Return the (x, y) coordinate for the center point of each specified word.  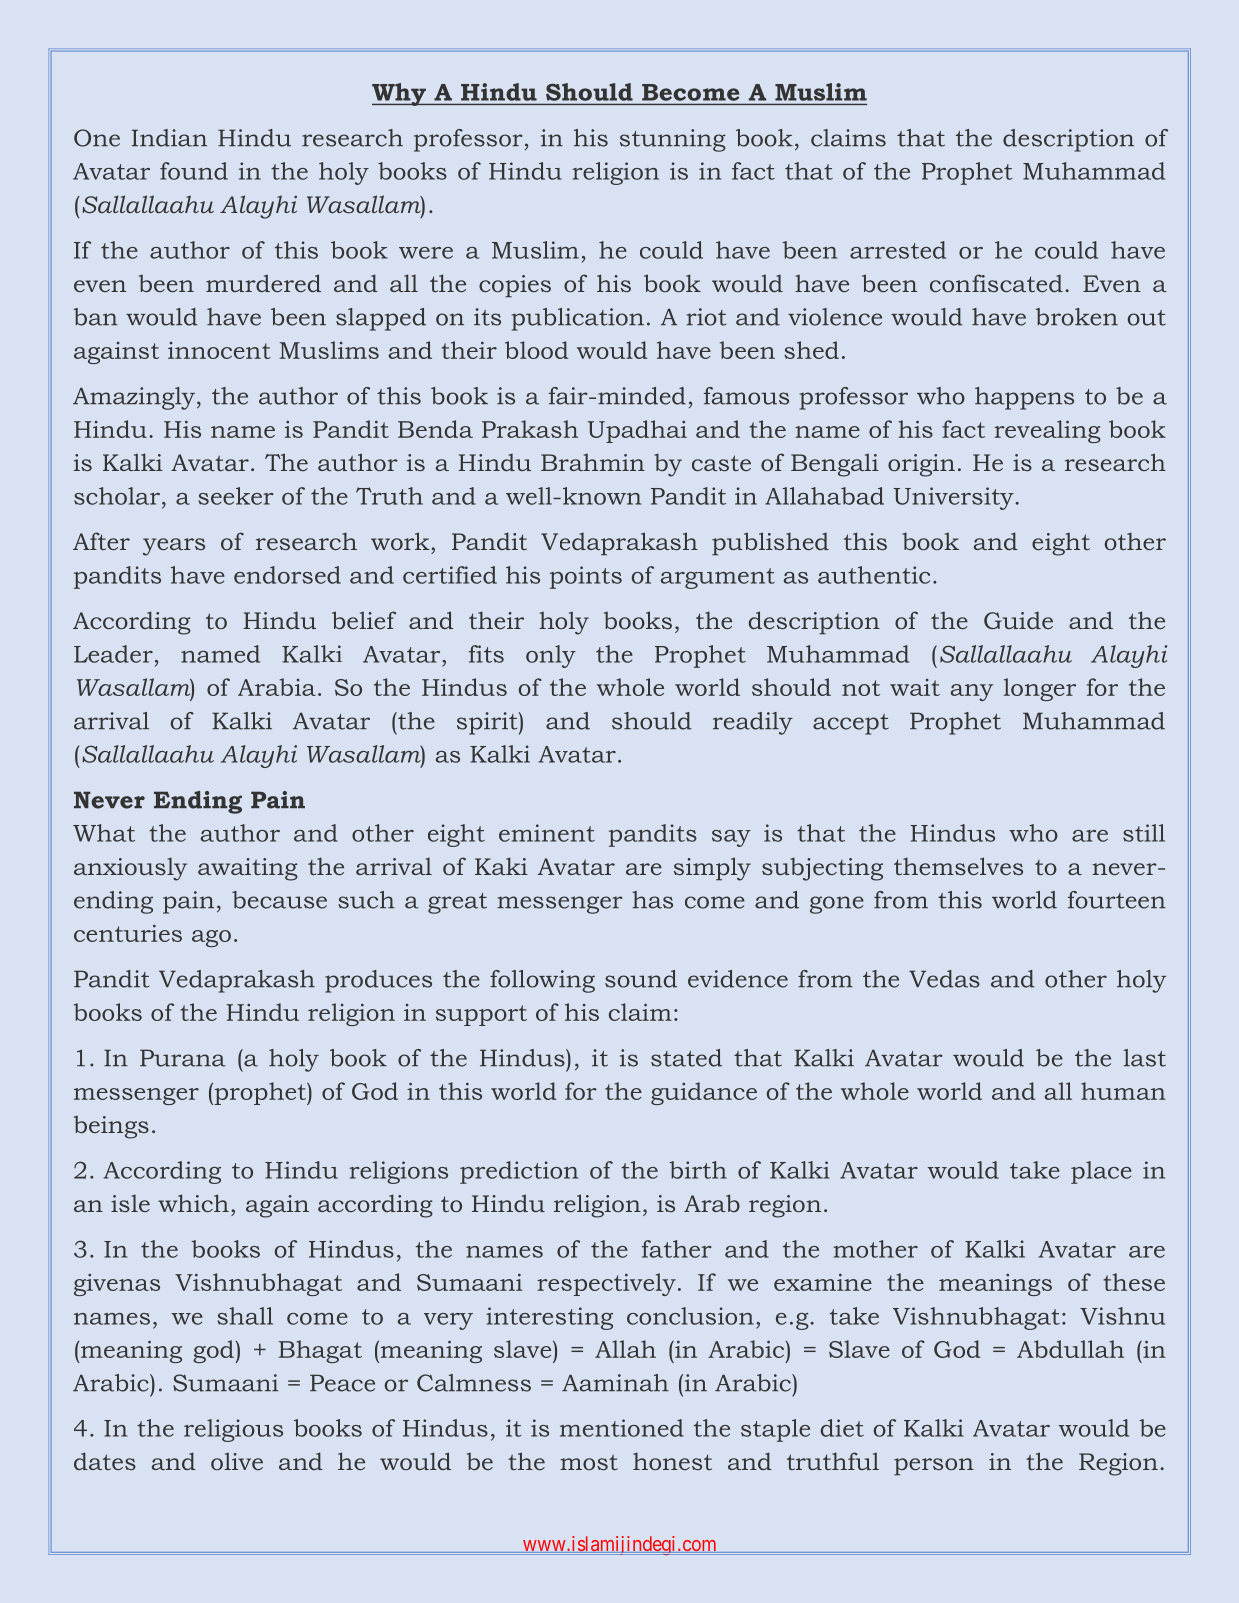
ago (211, 938)
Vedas (944, 979)
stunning (673, 140)
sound (641, 979)
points (586, 577)
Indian (169, 138)
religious (233, 1430)
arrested (898, 250)
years (174, 547)
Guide (1018, 620)
